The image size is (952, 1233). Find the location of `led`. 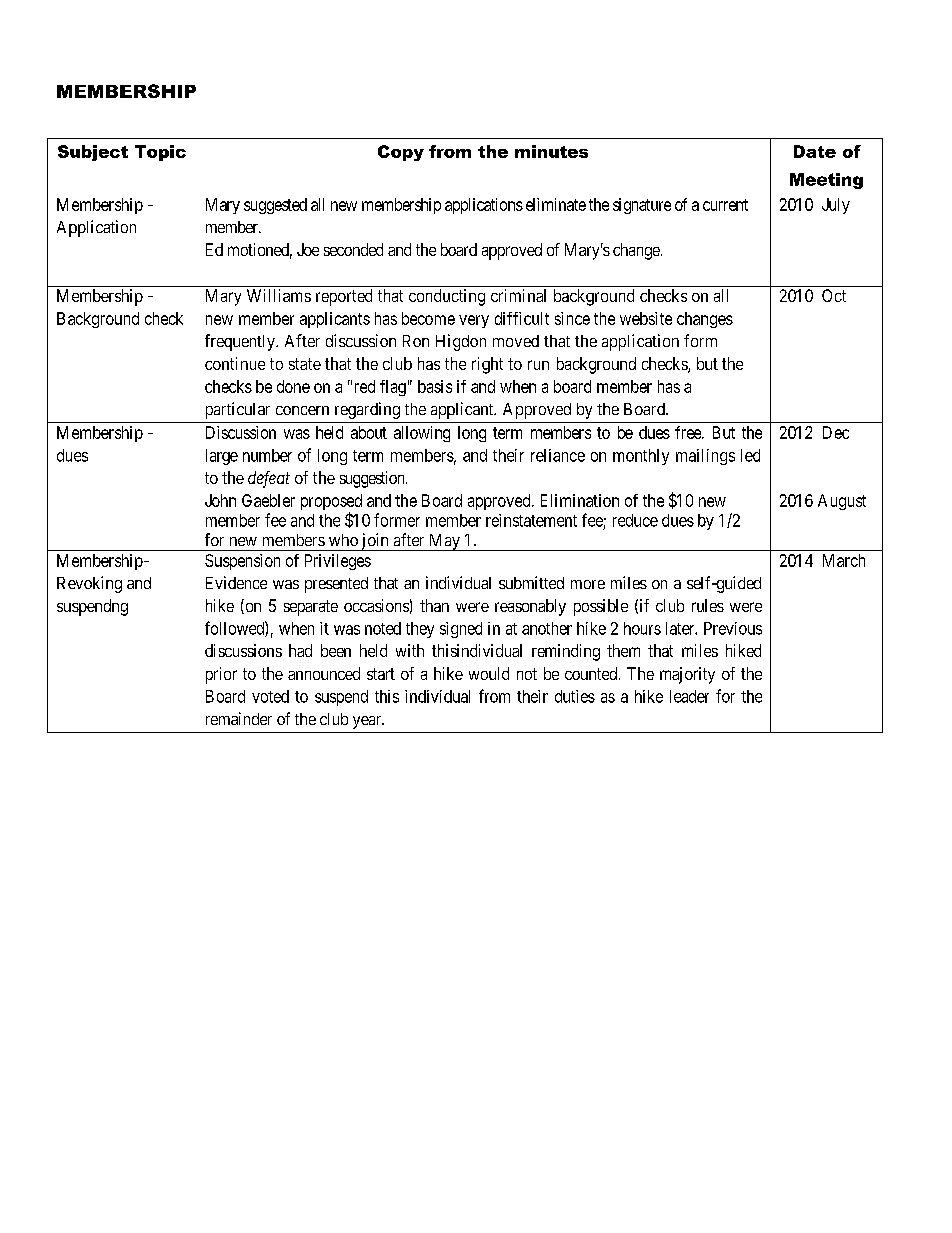

led is located at coordinates (750, 455).
